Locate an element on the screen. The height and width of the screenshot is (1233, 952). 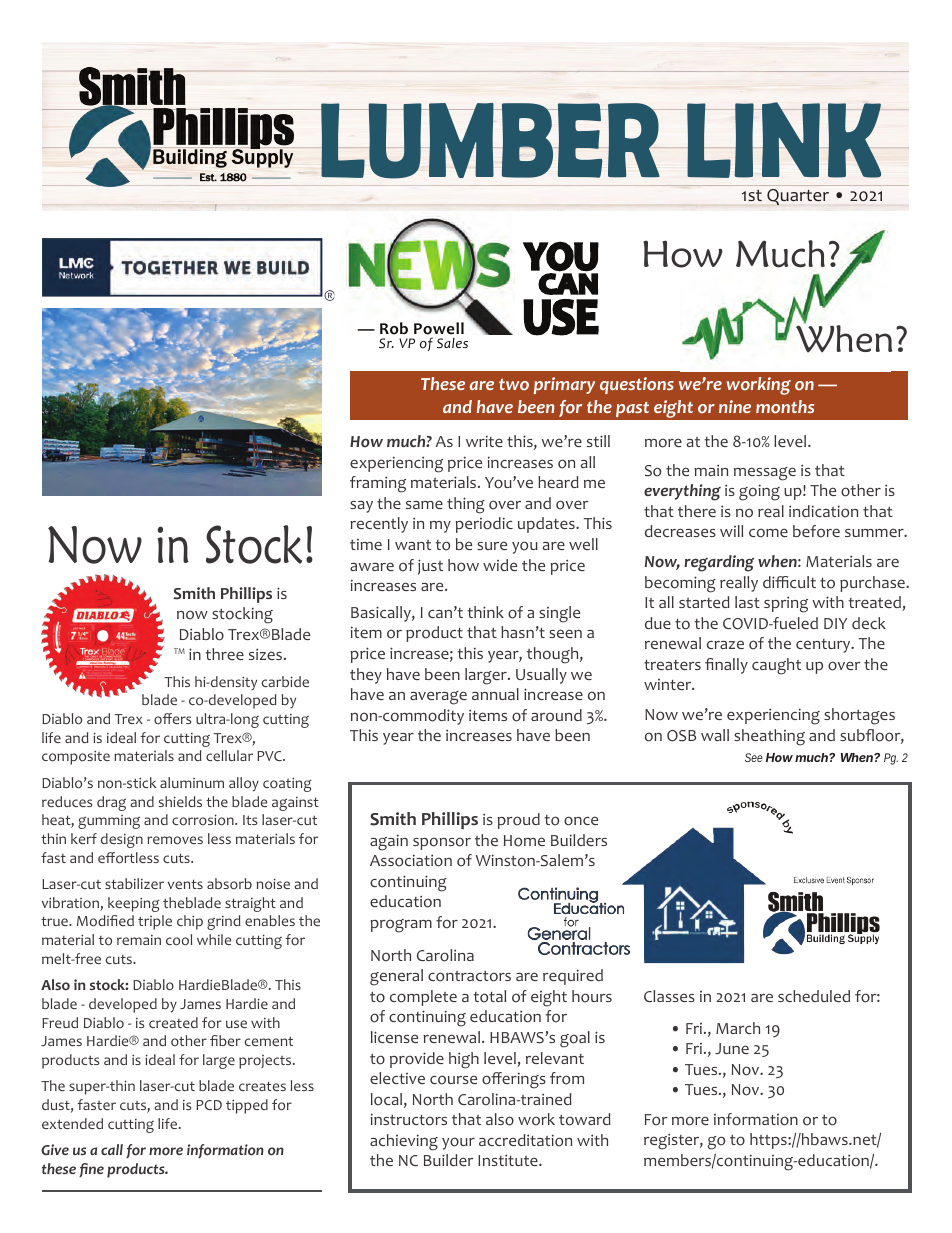
June is located at coordinates (732, 1048).
